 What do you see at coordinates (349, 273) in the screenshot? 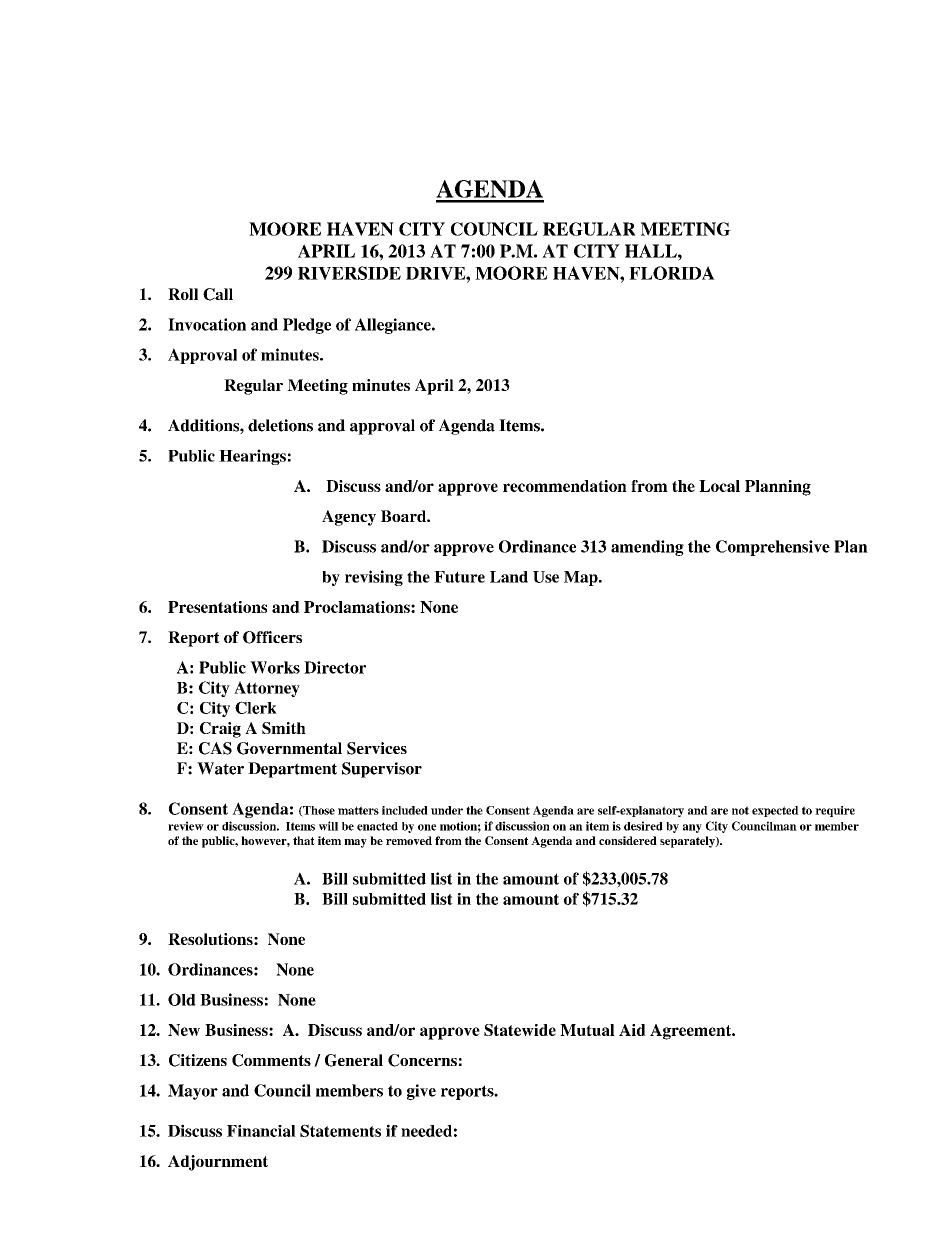
I see `RIVERSIDE` at bounding box center [349, 273].
